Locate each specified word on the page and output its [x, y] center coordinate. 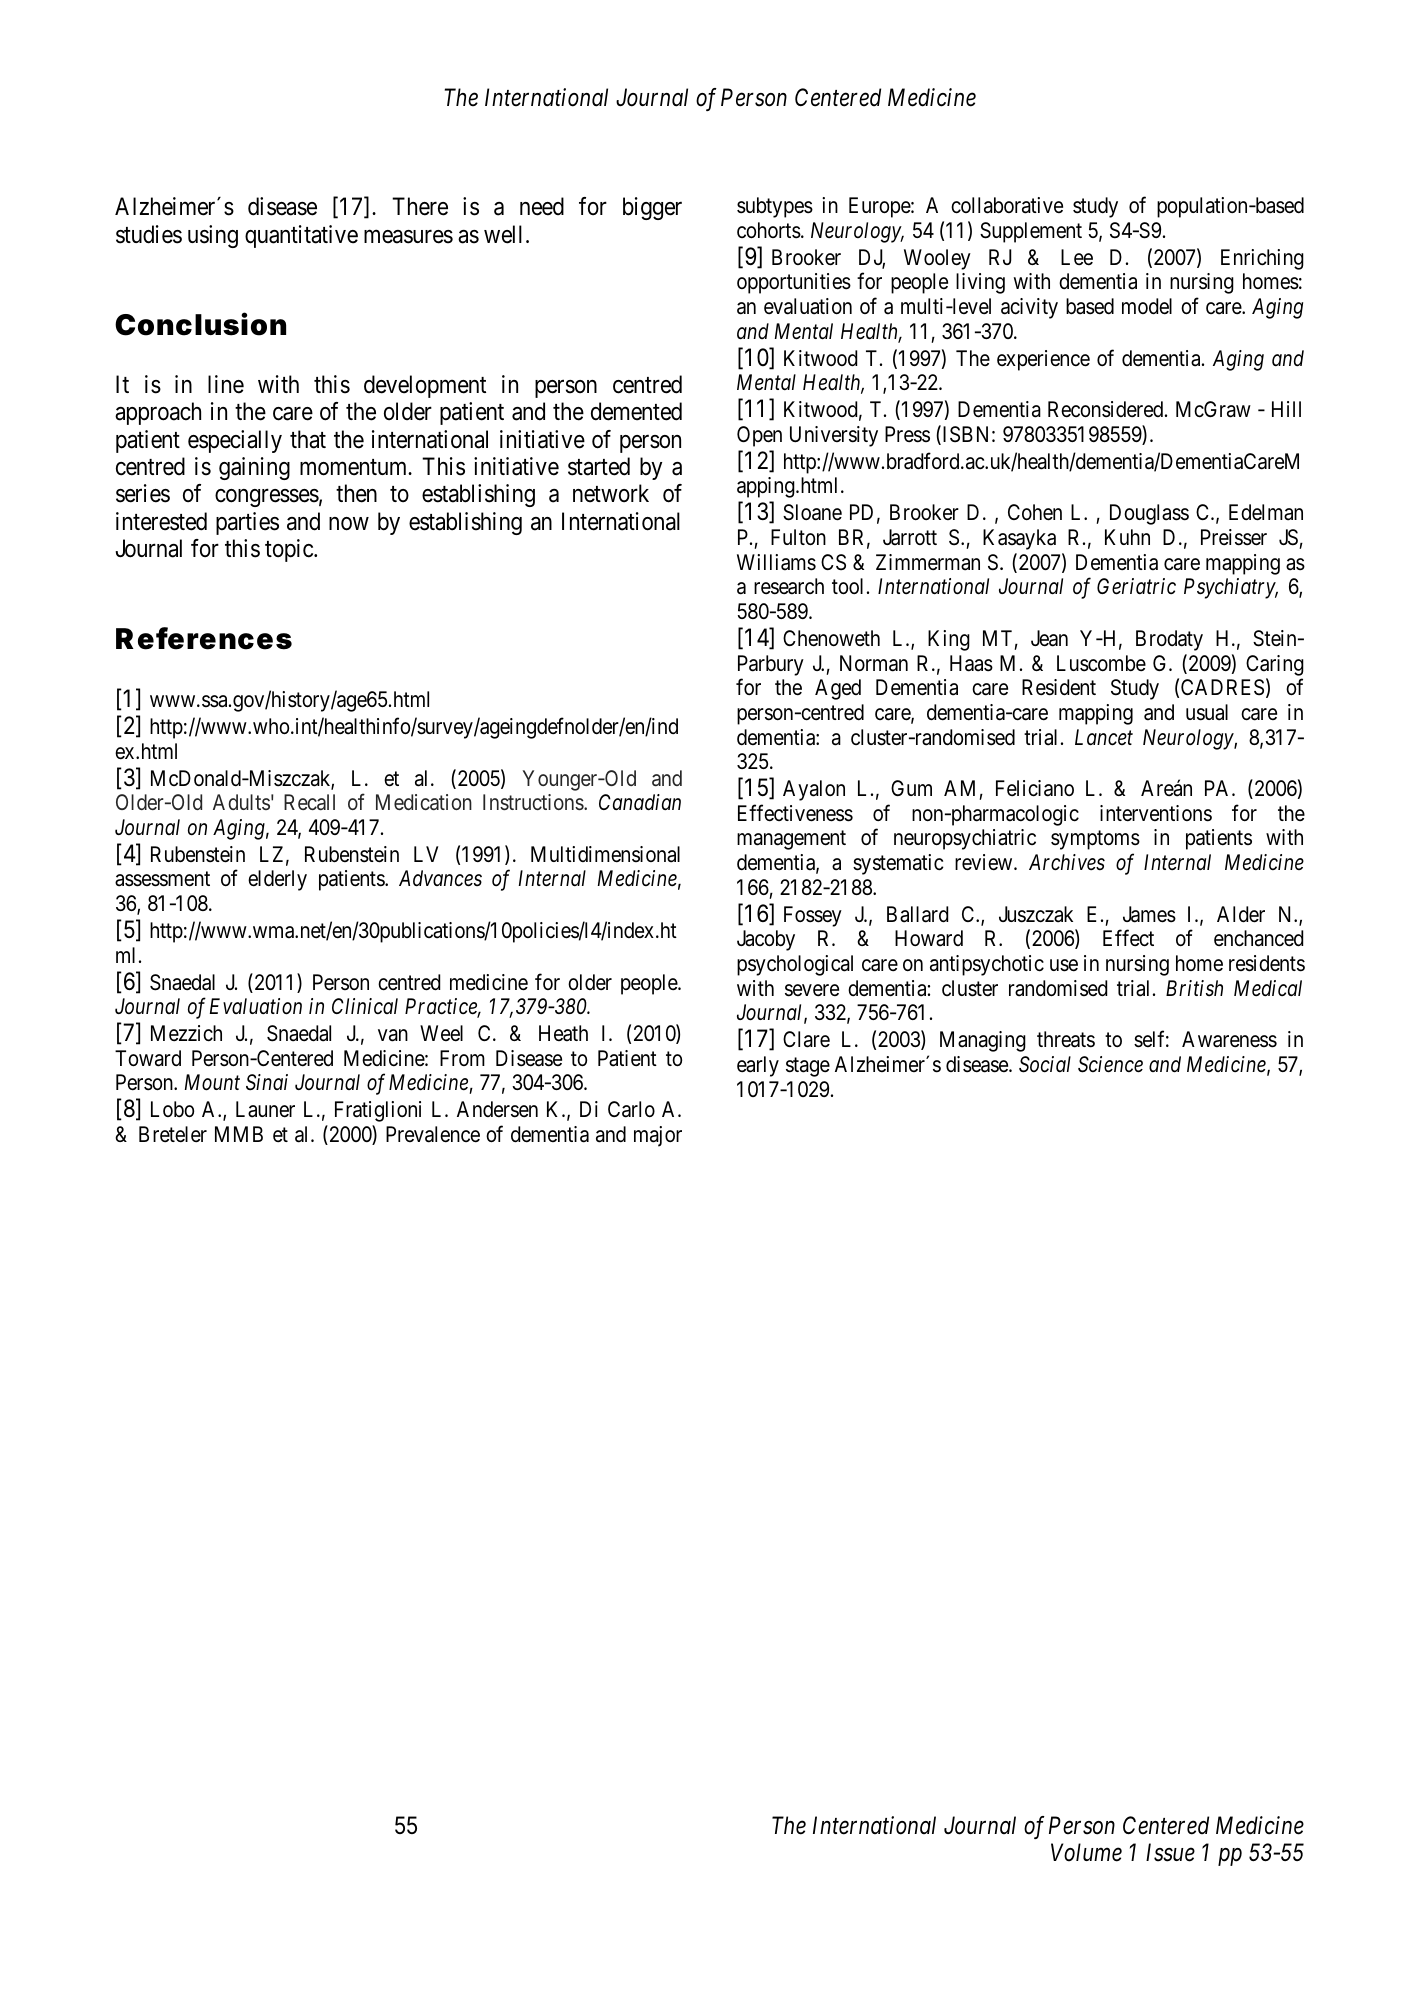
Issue [1170, 1853]
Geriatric [1136, 586]
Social [1045, 1064]
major [658, 1136]
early [758, 1066]
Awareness [1229, 1039]
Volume [1086, 1852]
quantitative [301, 236]
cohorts [769, 230]
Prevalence [433, 1134]
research [789, 586]
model [1147, 306]
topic [290, 550]
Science [1110, 1064]
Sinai [267, 1082]
